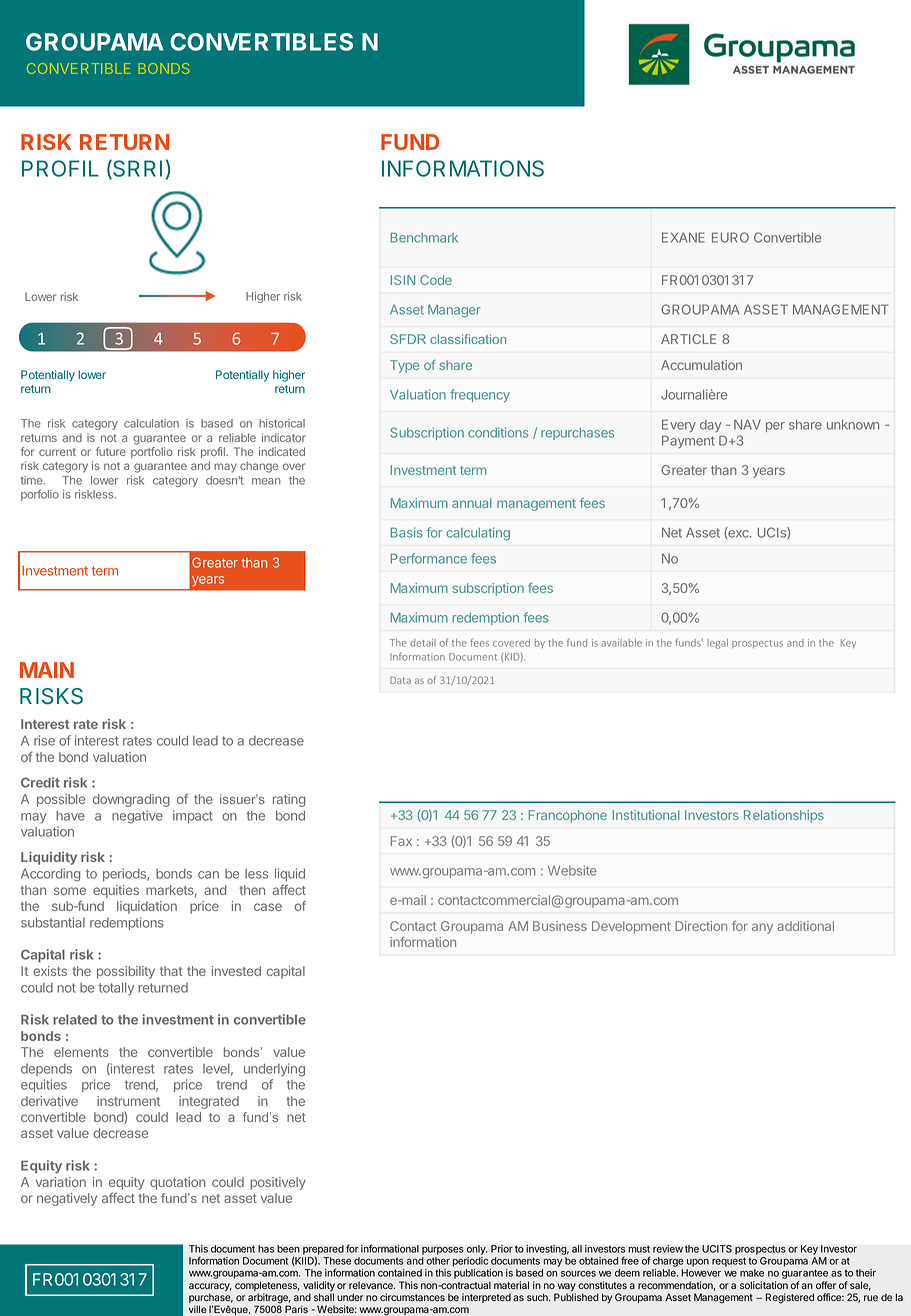  What do you see at coordinates (210, 1288) in the screenshot?
I see `accuracy` at bounding box center [210, 1288].
